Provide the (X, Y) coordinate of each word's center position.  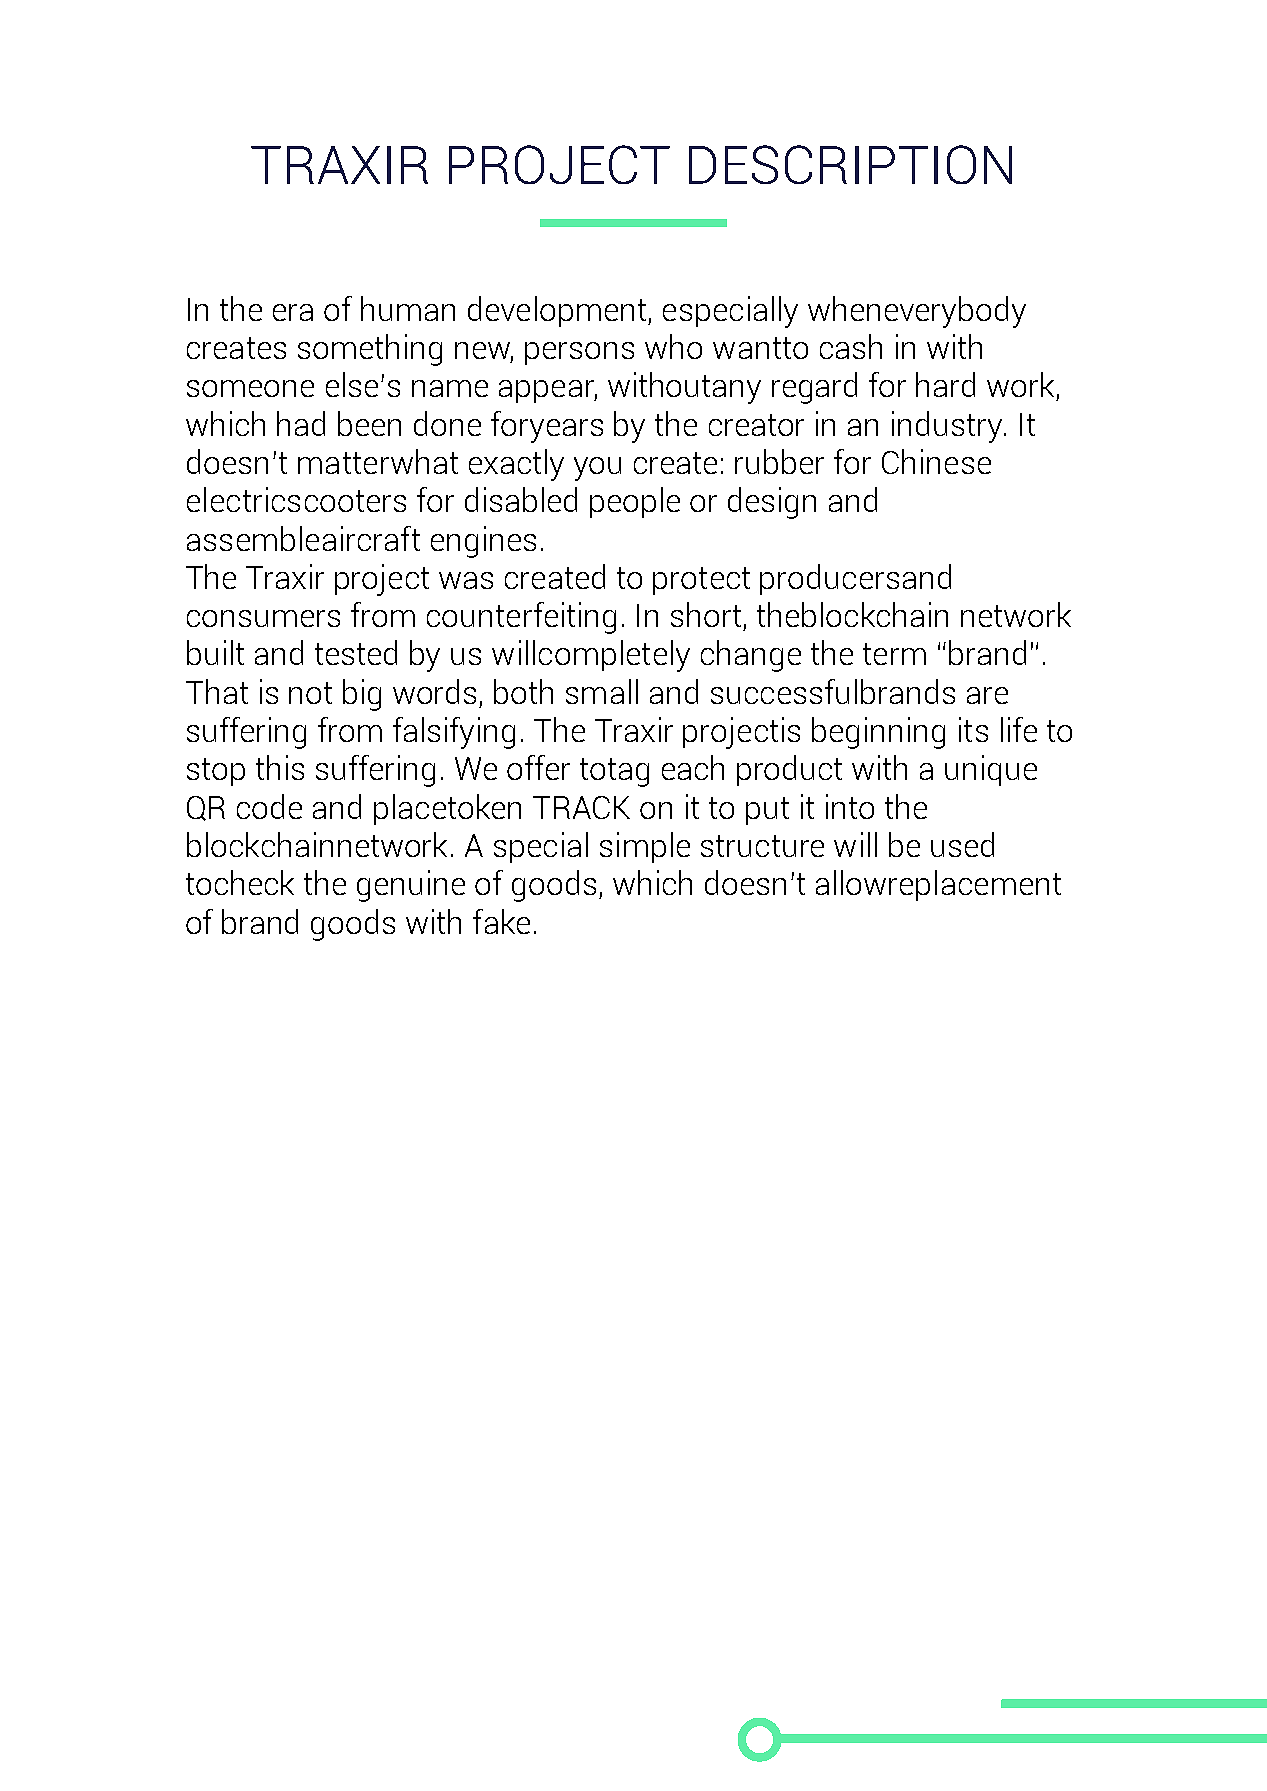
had (301, 423)
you (597, 469)
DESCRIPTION (850, 164)
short (706, 614)
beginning (878, 733)
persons (579, 353)
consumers (263, 618)
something (370, 350)
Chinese (936, 461)
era (293, 312)
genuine (411, 886)
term (894, 654)
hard (945, 384)
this (280, 767)
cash (851, 346)
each (693, 767)
